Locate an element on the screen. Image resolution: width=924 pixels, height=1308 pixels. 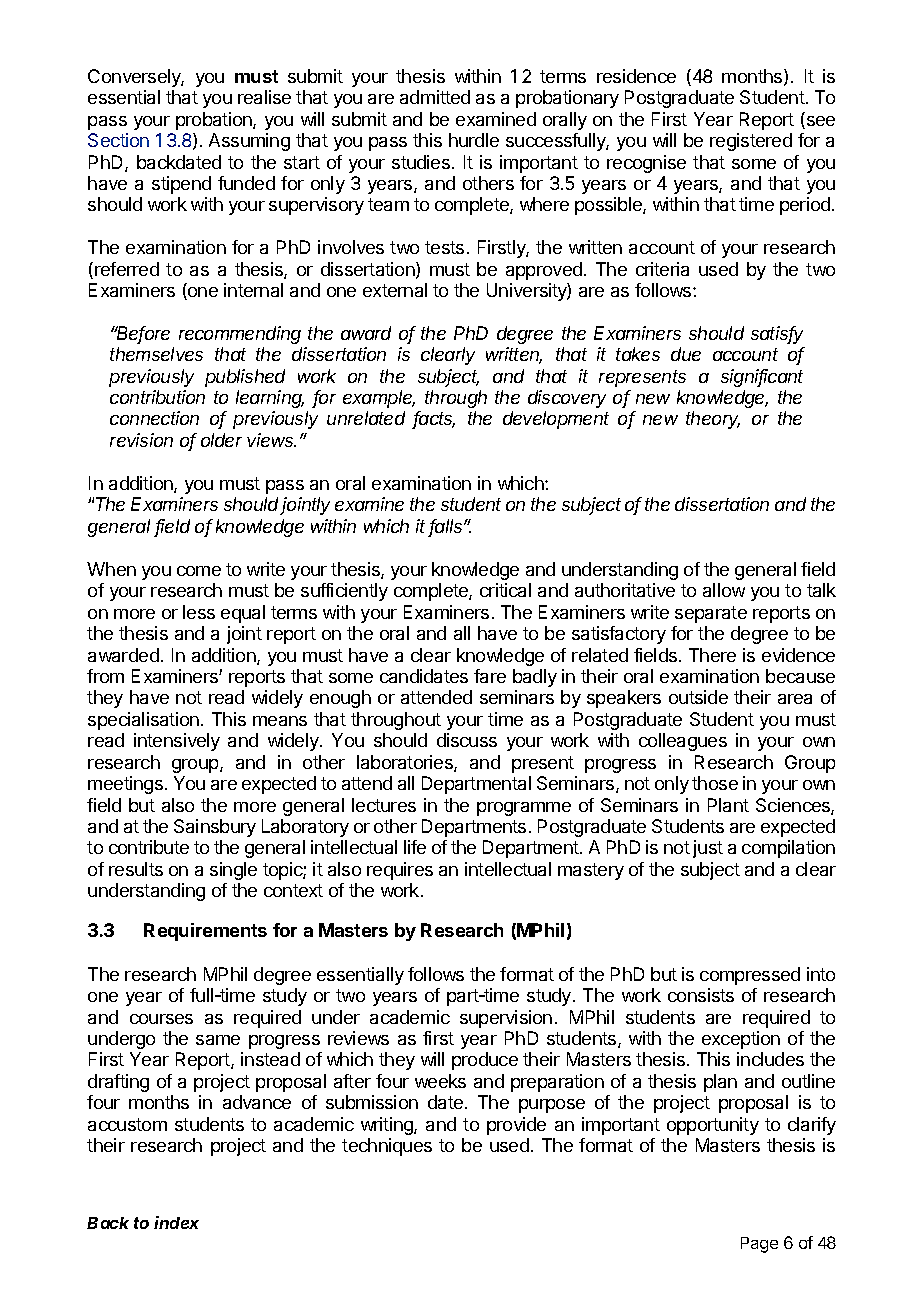
accustom is located at coordinates (127, 1124).
